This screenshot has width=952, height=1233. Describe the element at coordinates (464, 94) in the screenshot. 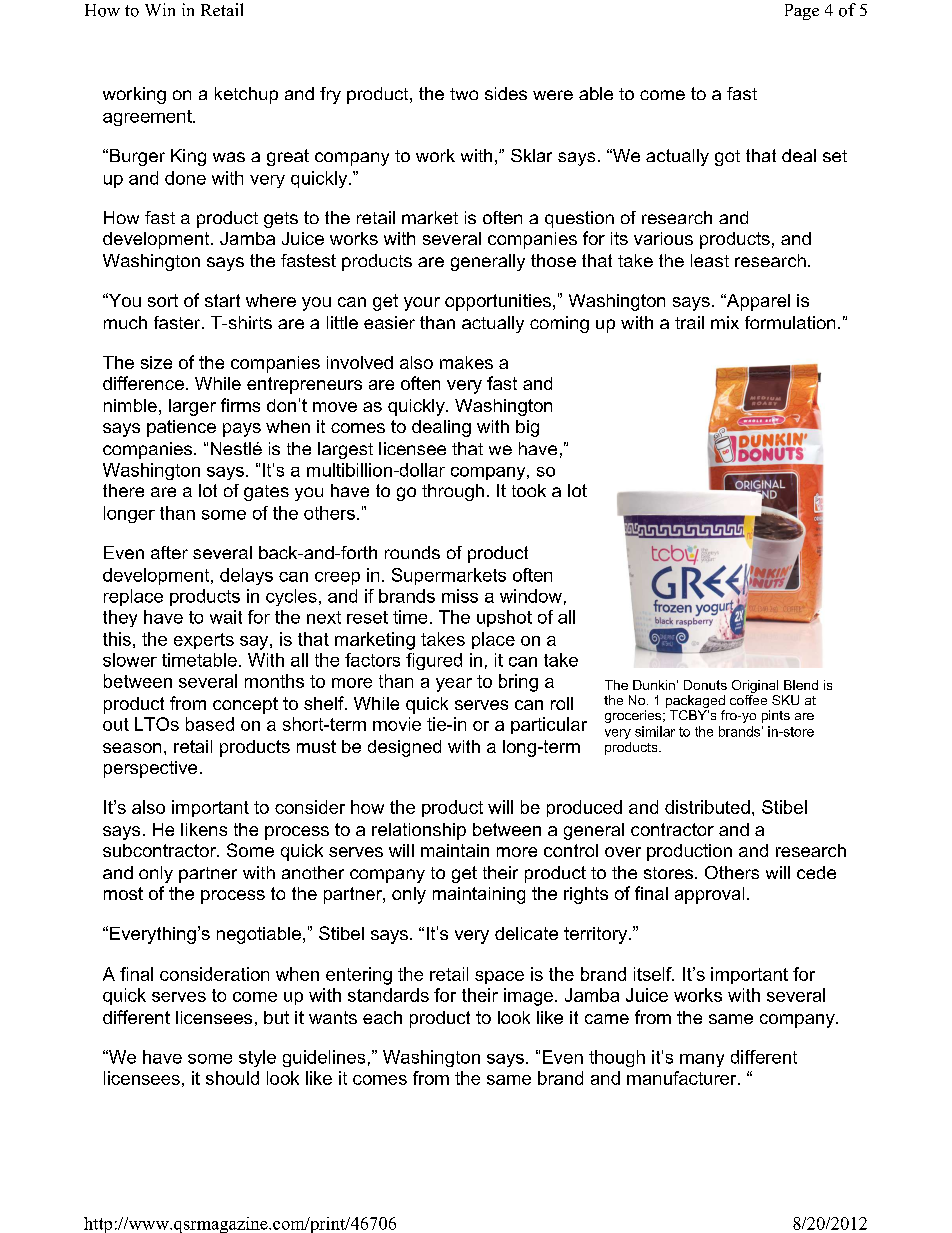

I see `two` at that location.
